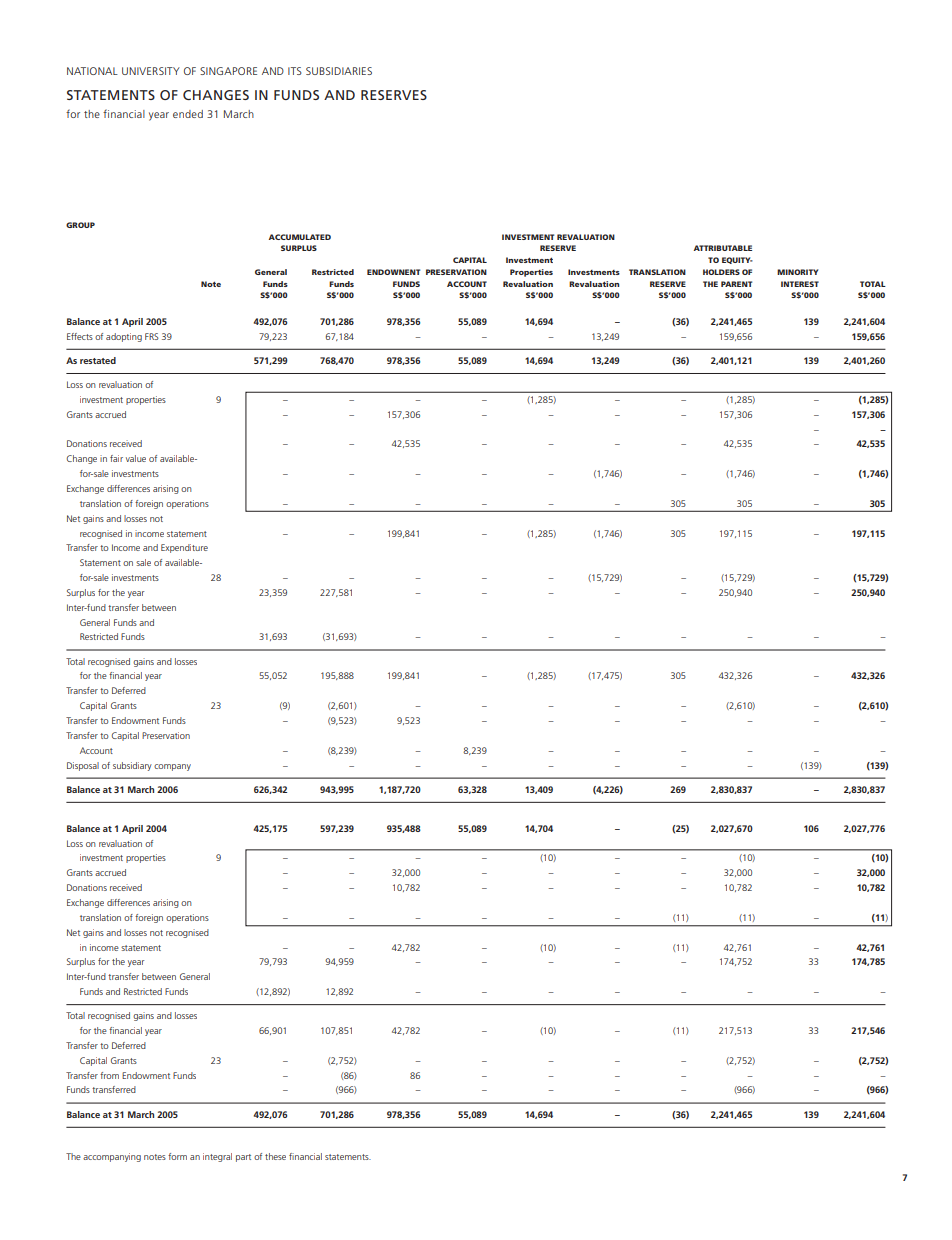 This document has height=1240, width=952. Describe the element at coordinates (721, 272) in the document. I see `HOLDERS` at that location.
